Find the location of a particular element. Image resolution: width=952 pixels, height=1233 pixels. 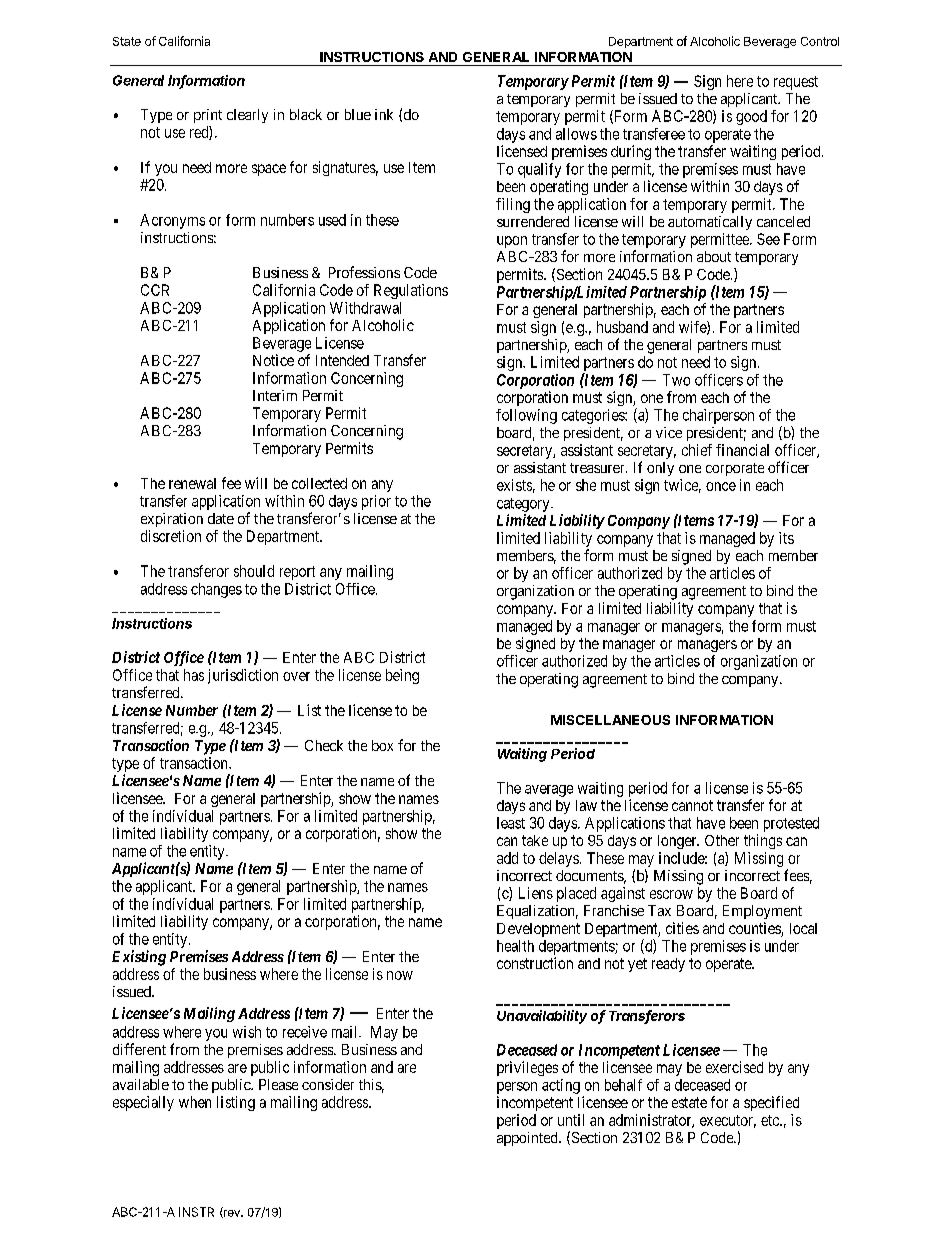

good is located at coordinates (751, 117).
